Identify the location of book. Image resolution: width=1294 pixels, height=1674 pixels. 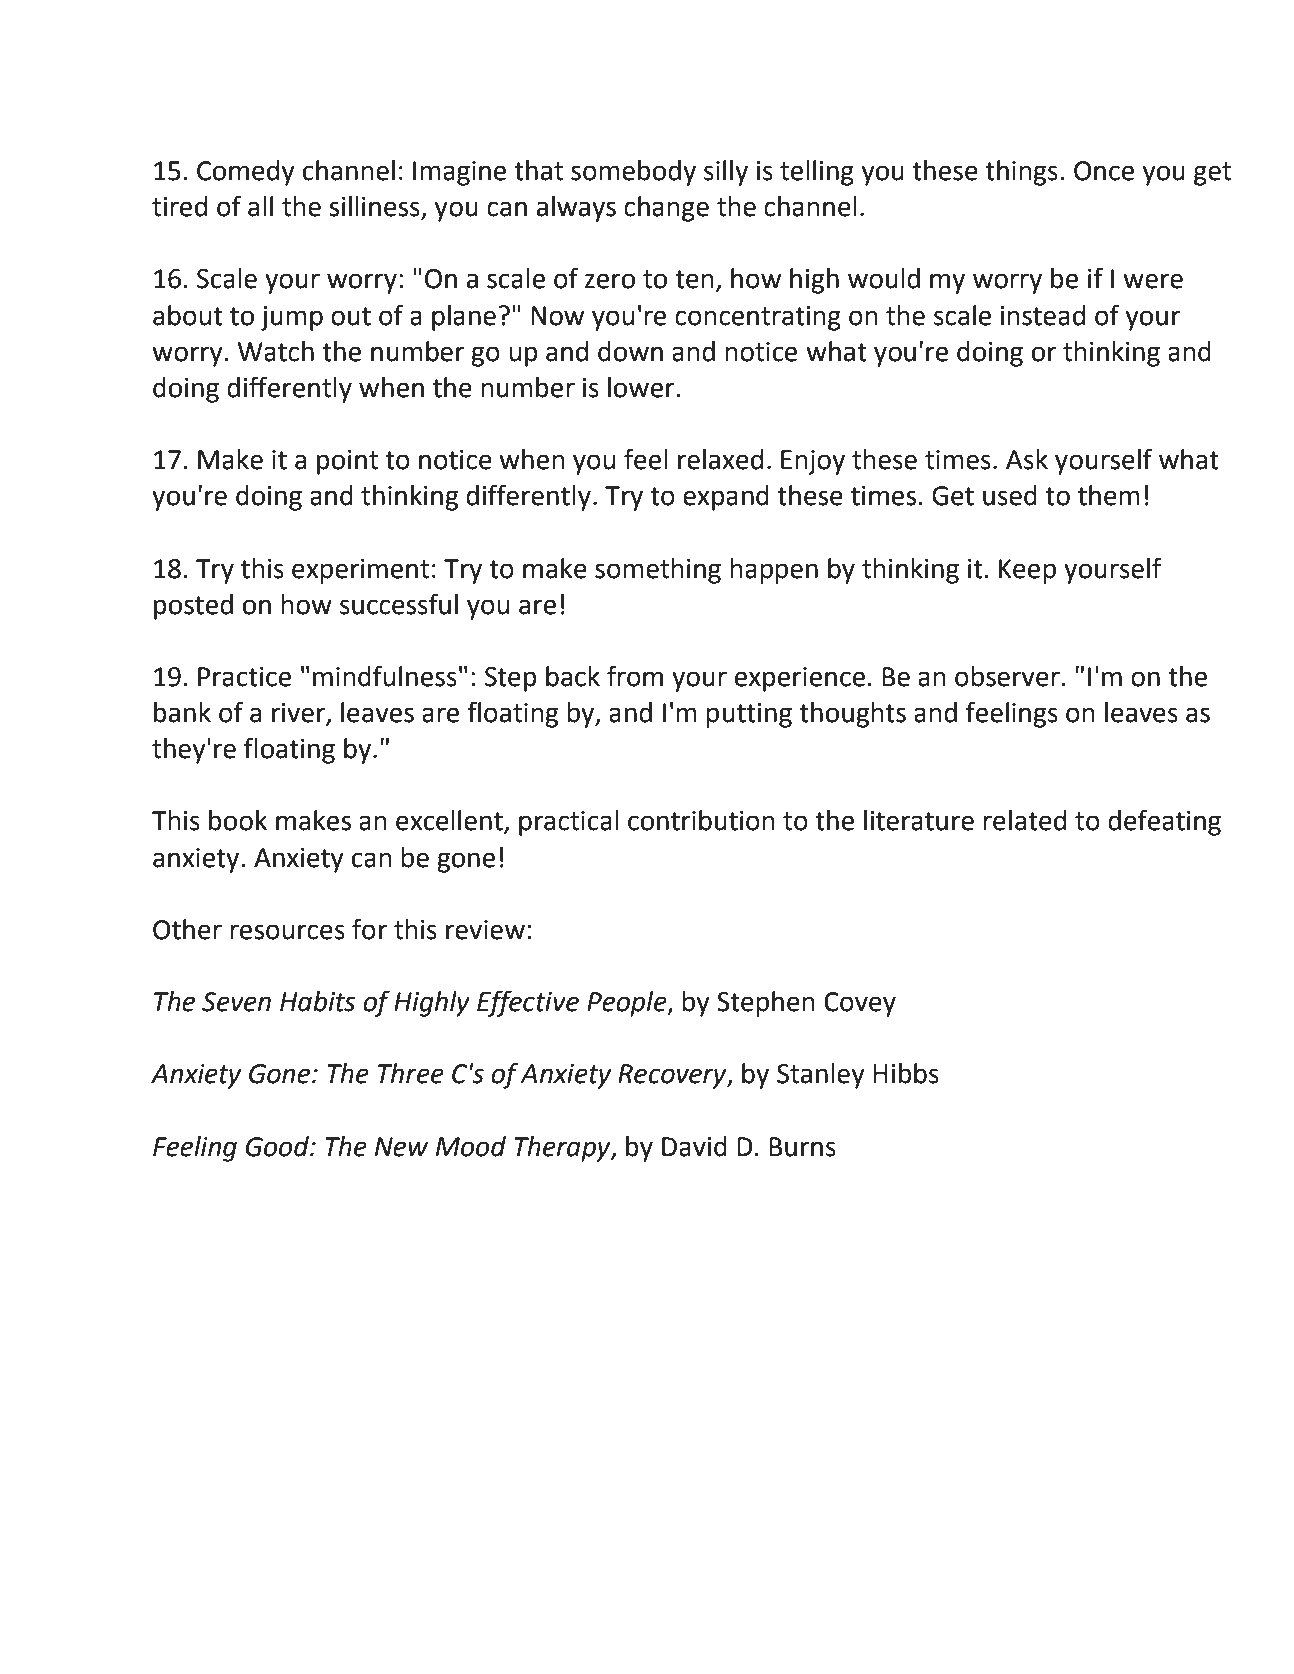
(238, 820).
